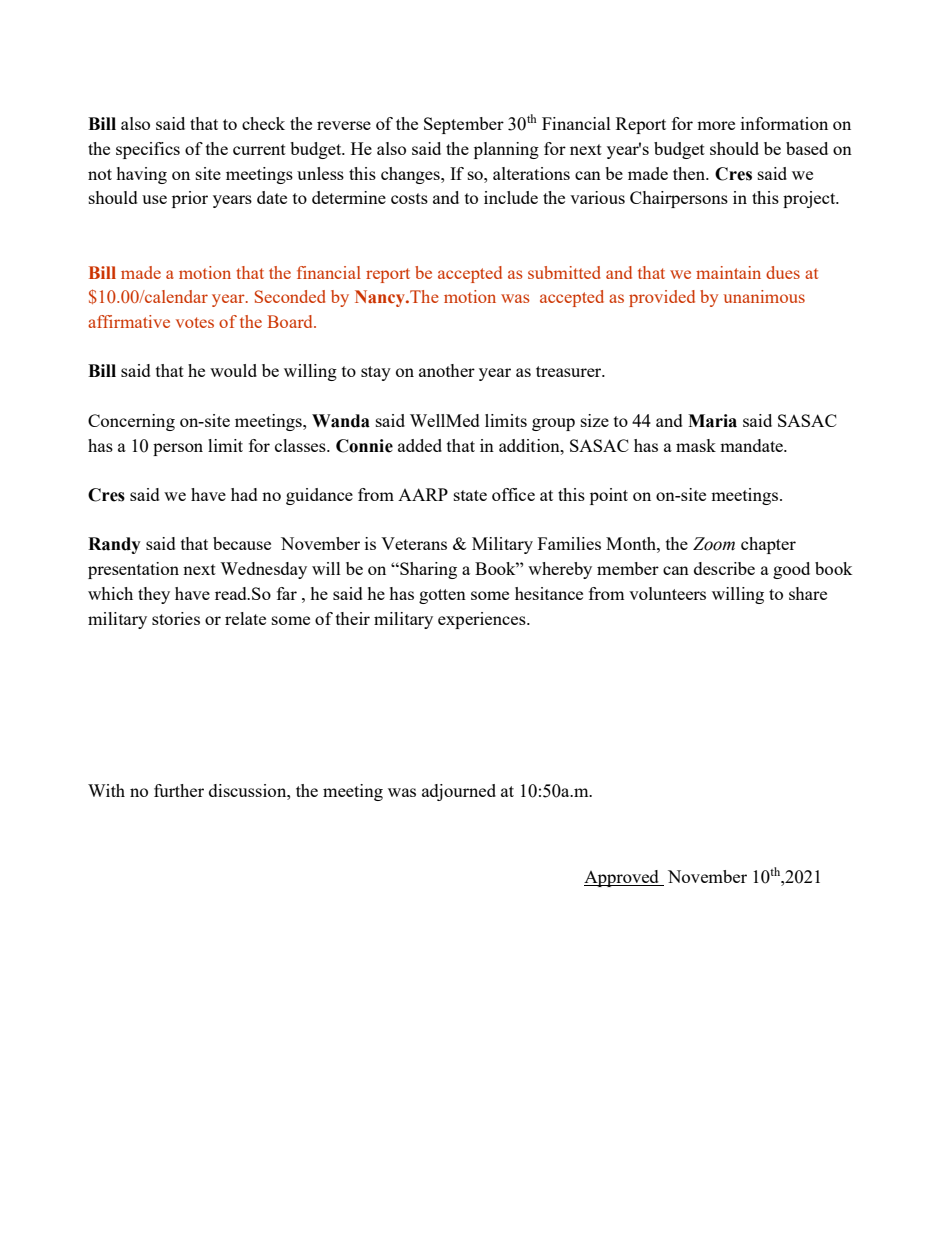 Image resolution: width=952 pixels, height=1233 pixels. Describe the element at coordinates (148, 150) in the page. I see `specifics` at that location.
